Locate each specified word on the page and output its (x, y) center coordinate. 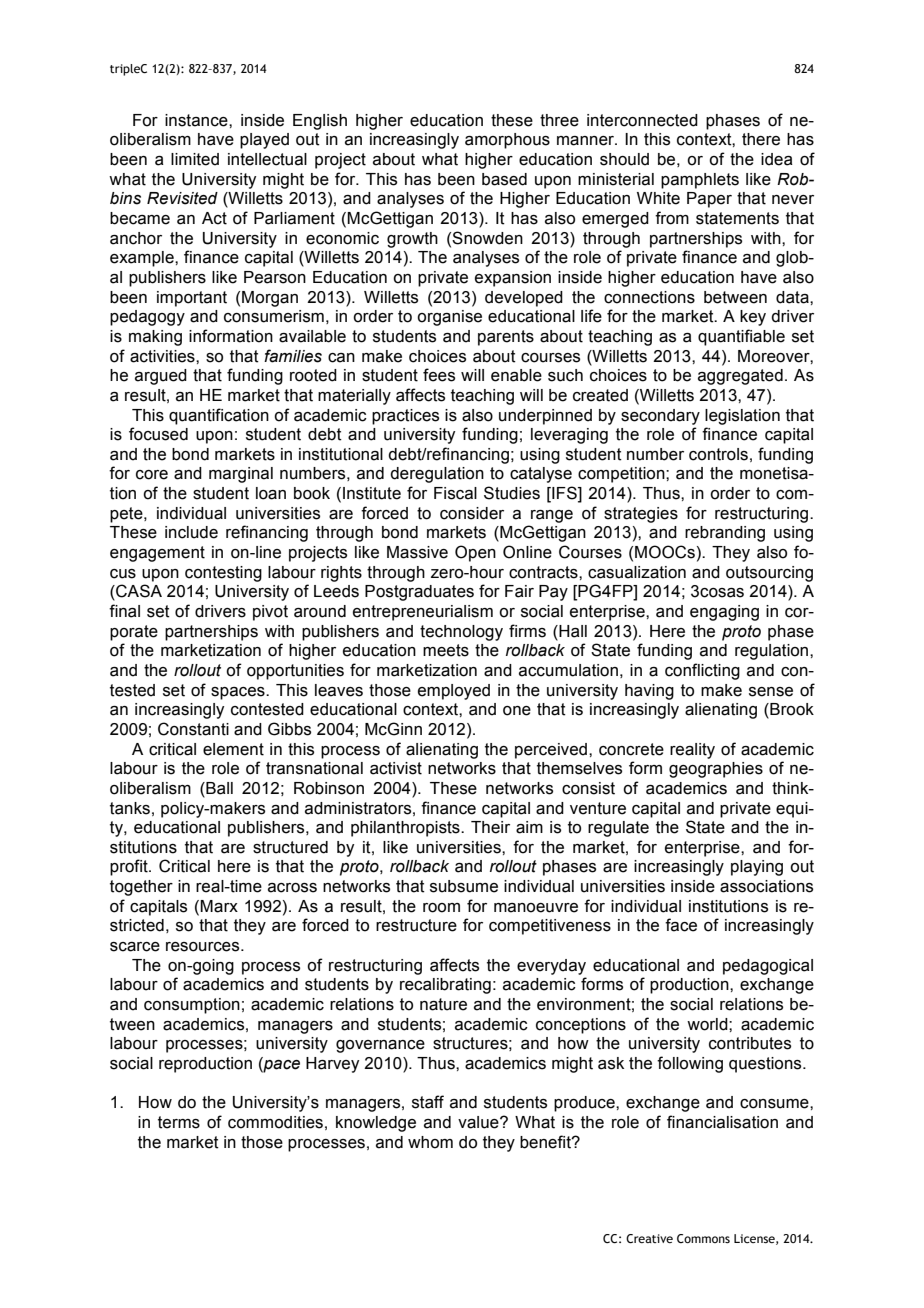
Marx (219, 906)
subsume (464, 886)
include (191, 532)
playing (757, 868)
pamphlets (700, 181)
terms (179, 1122)
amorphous (507, 141)
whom (430, 1142)
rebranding (725, 534)
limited (195, 159)
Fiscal (455, 493)
